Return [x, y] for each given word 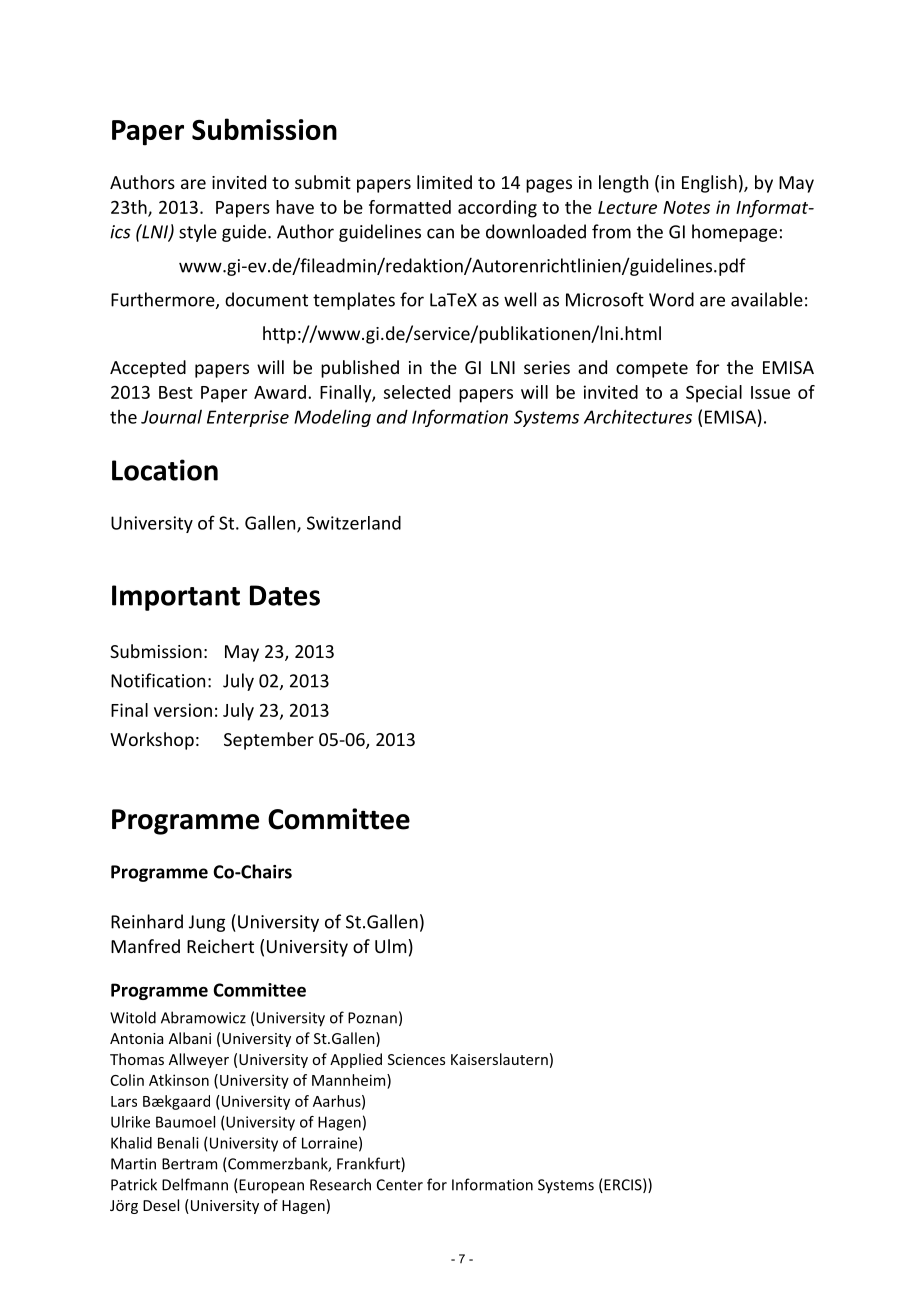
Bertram [189, 1164]
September [269, 741]
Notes [686, 207]
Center [400, 1185]
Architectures [638, 416]
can [440, 233]
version [183, 710]
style [198, 233]
